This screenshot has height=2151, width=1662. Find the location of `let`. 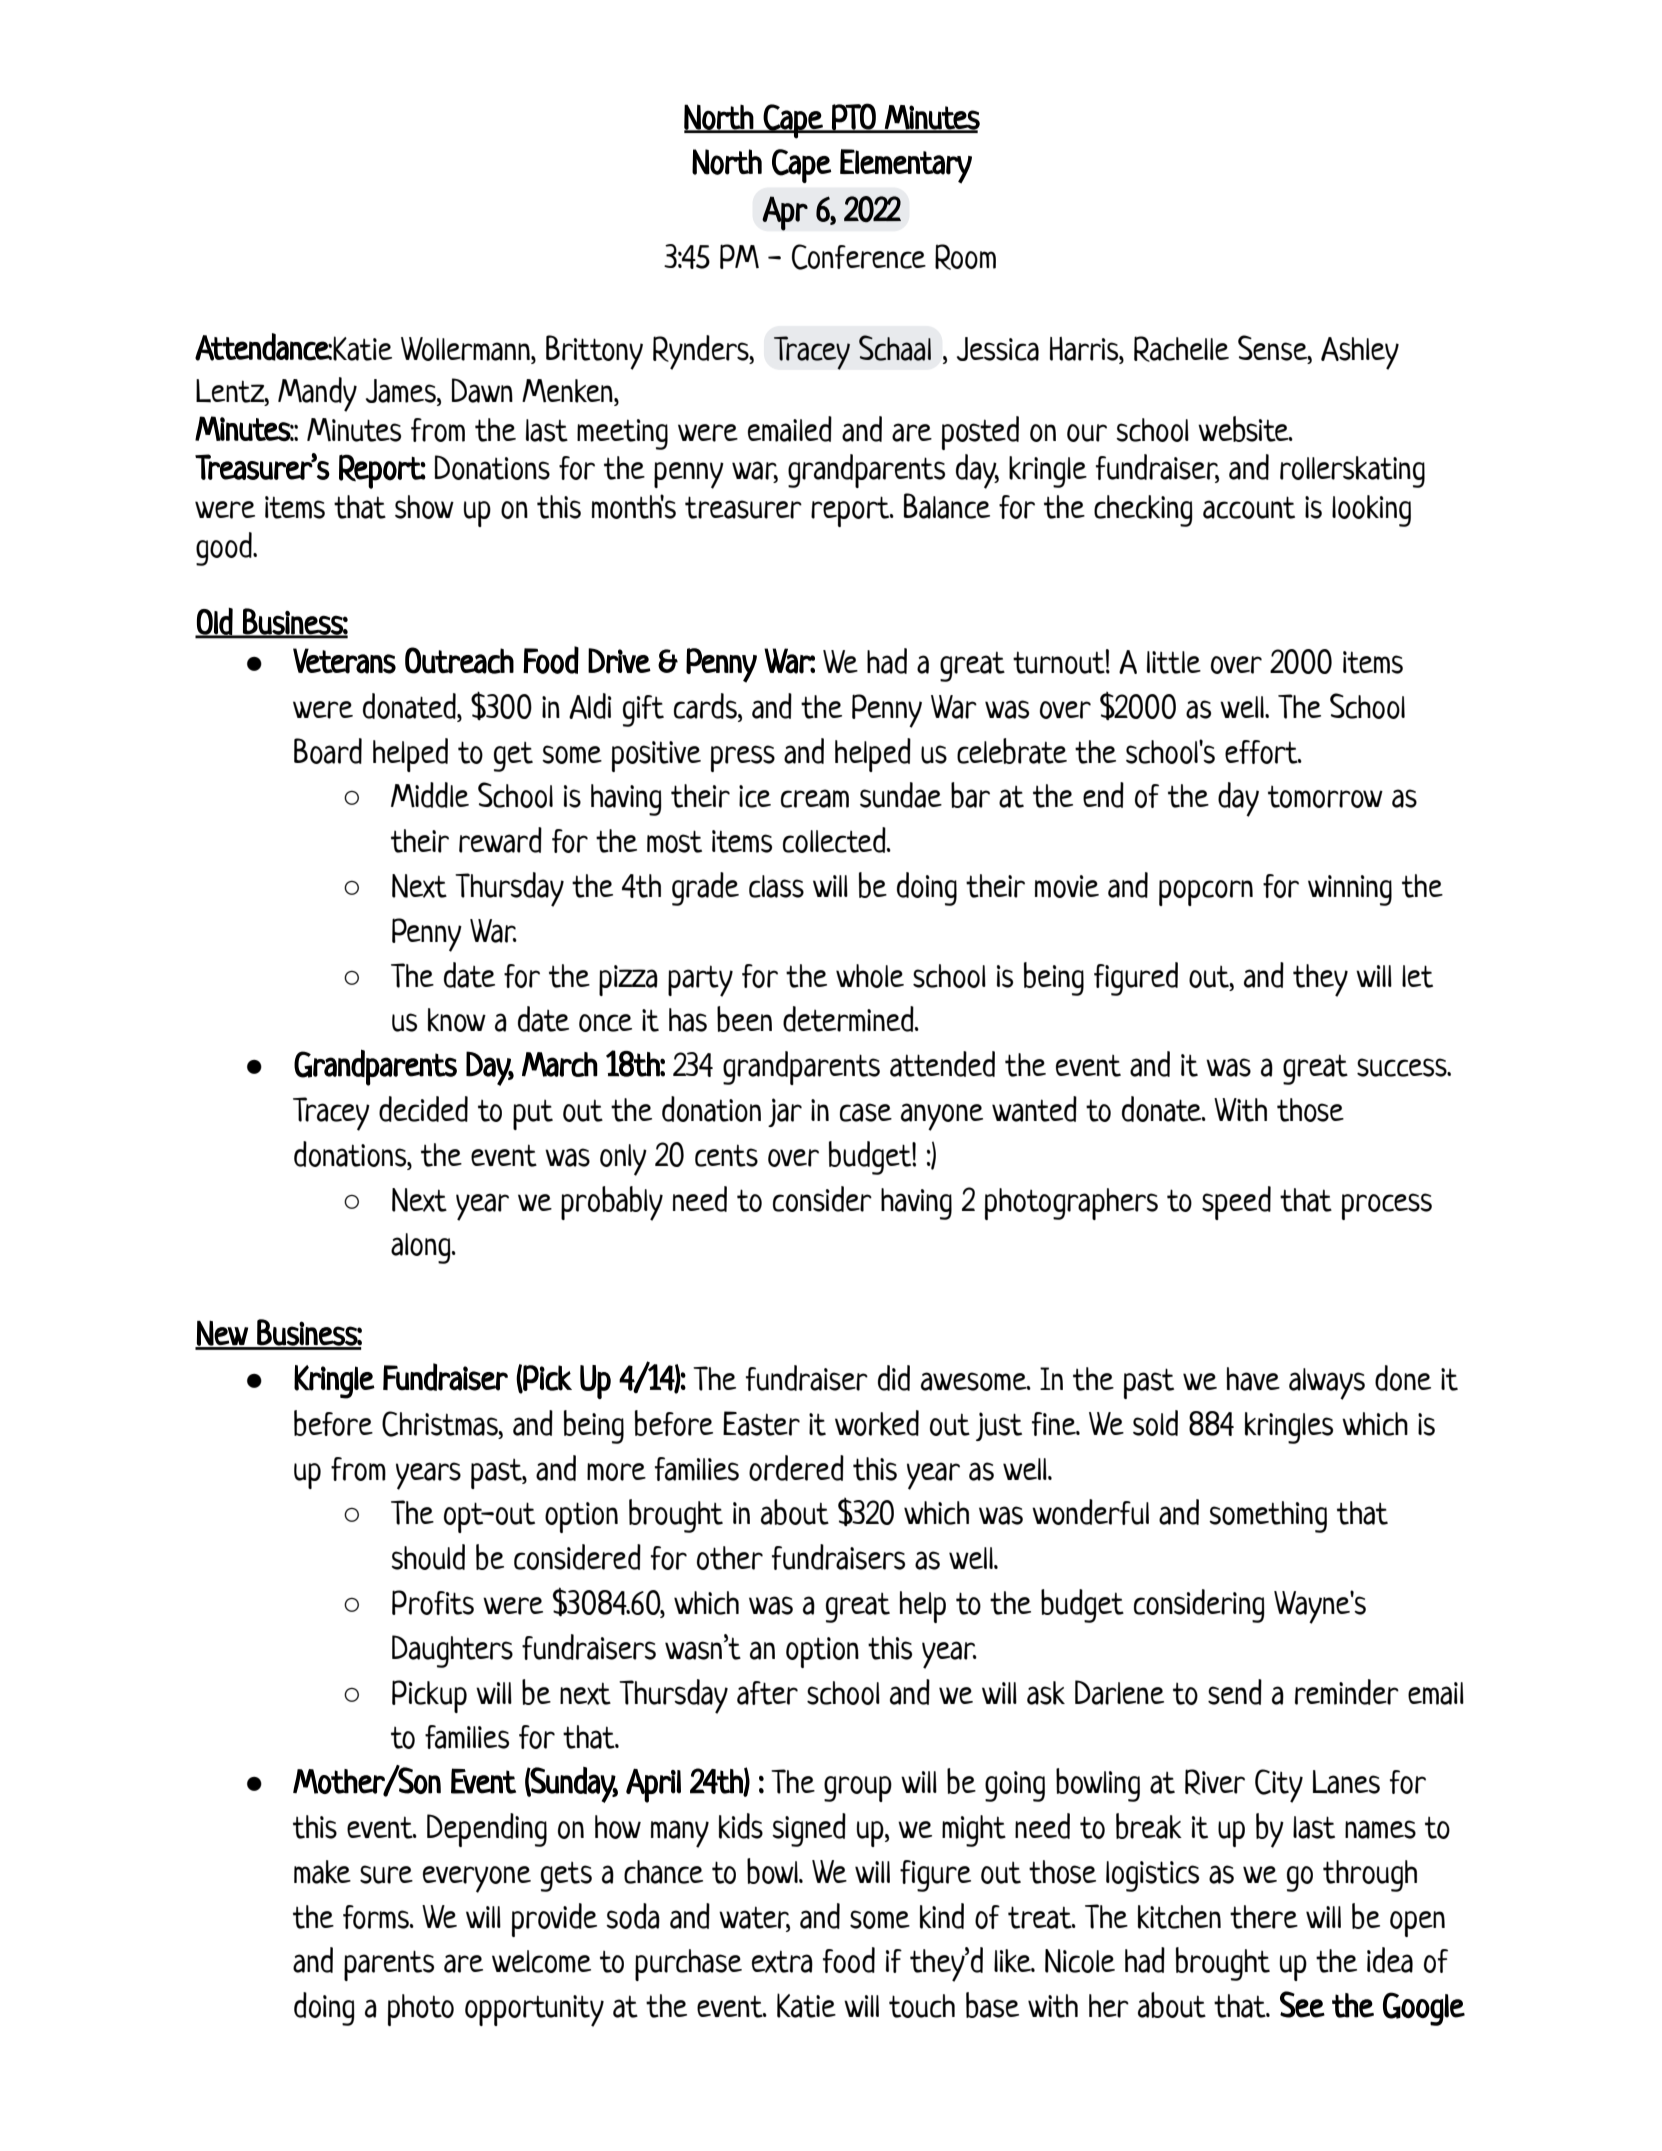

let is located at coordinates (1417, 976).
